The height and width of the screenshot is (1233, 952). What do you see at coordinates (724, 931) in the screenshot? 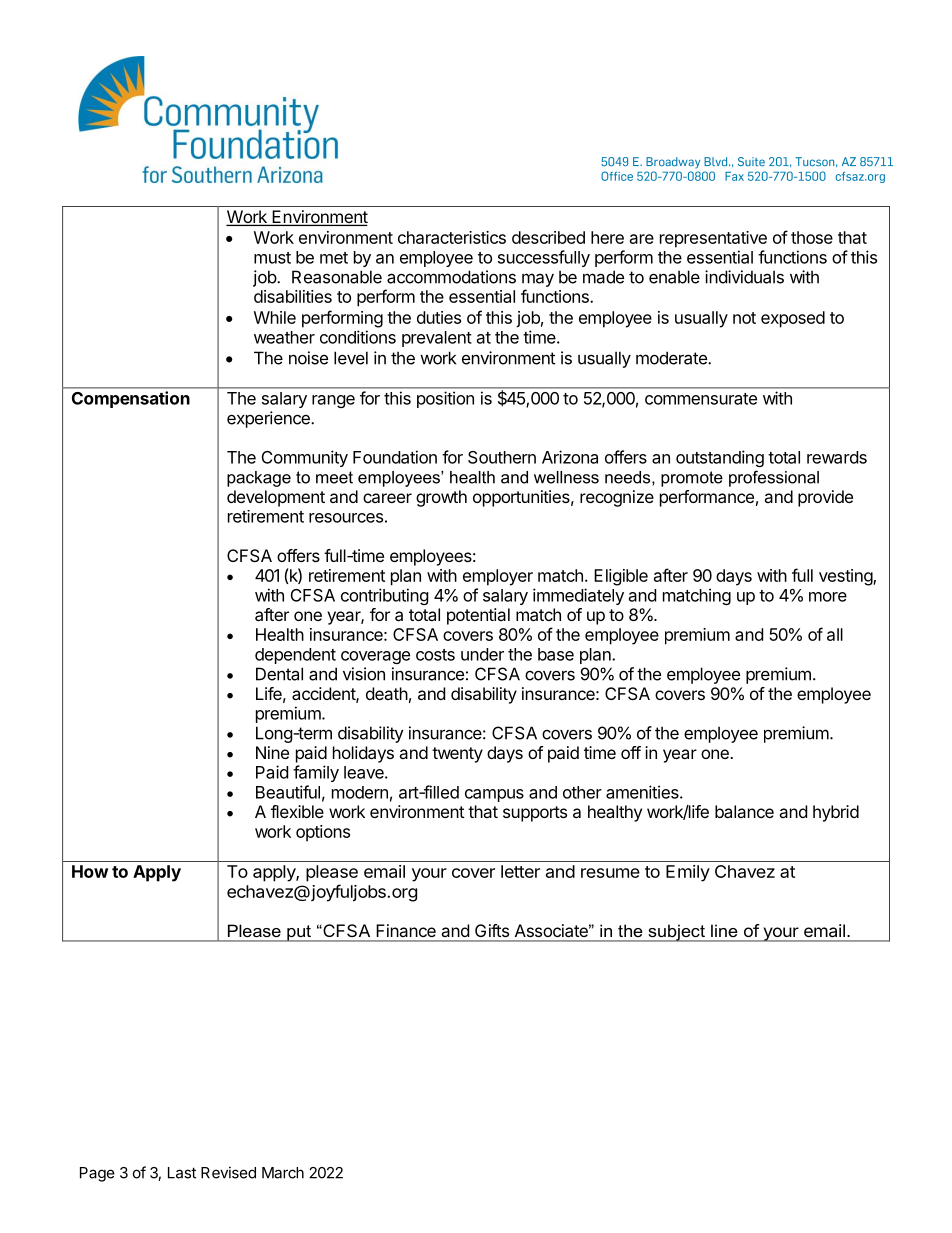
I see `line` at bounding box center [724, 931].
